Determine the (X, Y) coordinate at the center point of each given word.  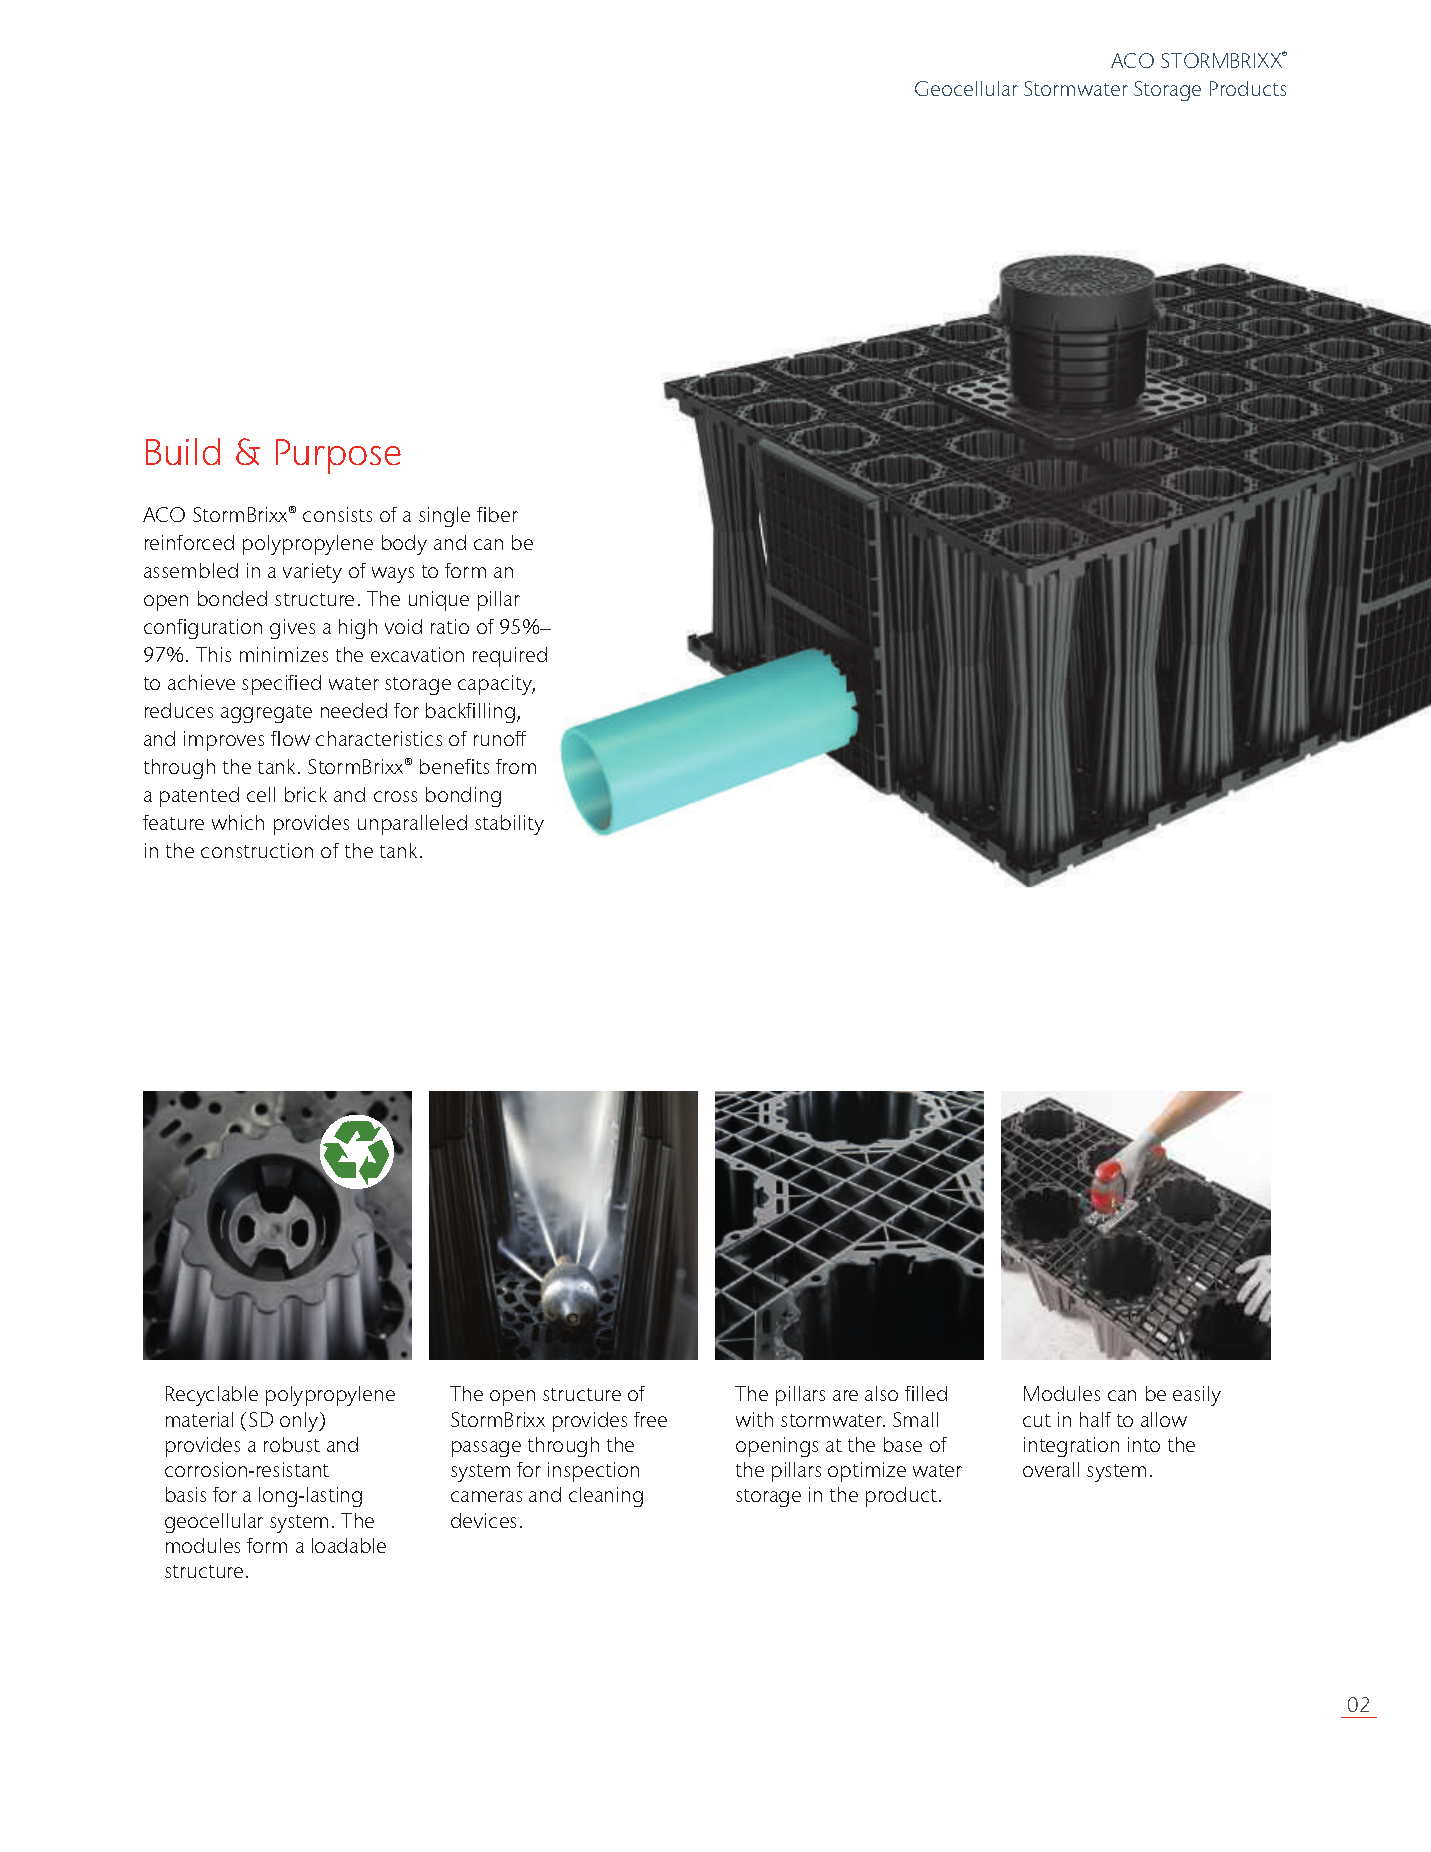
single (444, 517)
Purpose (338, 456)
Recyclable (212, 1396)
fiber (497, 514)
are (845, 1395)
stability (509, 825)
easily (1197, 1396)
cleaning (606, 1497)
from (516, 766)
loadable (349, 1545)
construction (257, 850)
